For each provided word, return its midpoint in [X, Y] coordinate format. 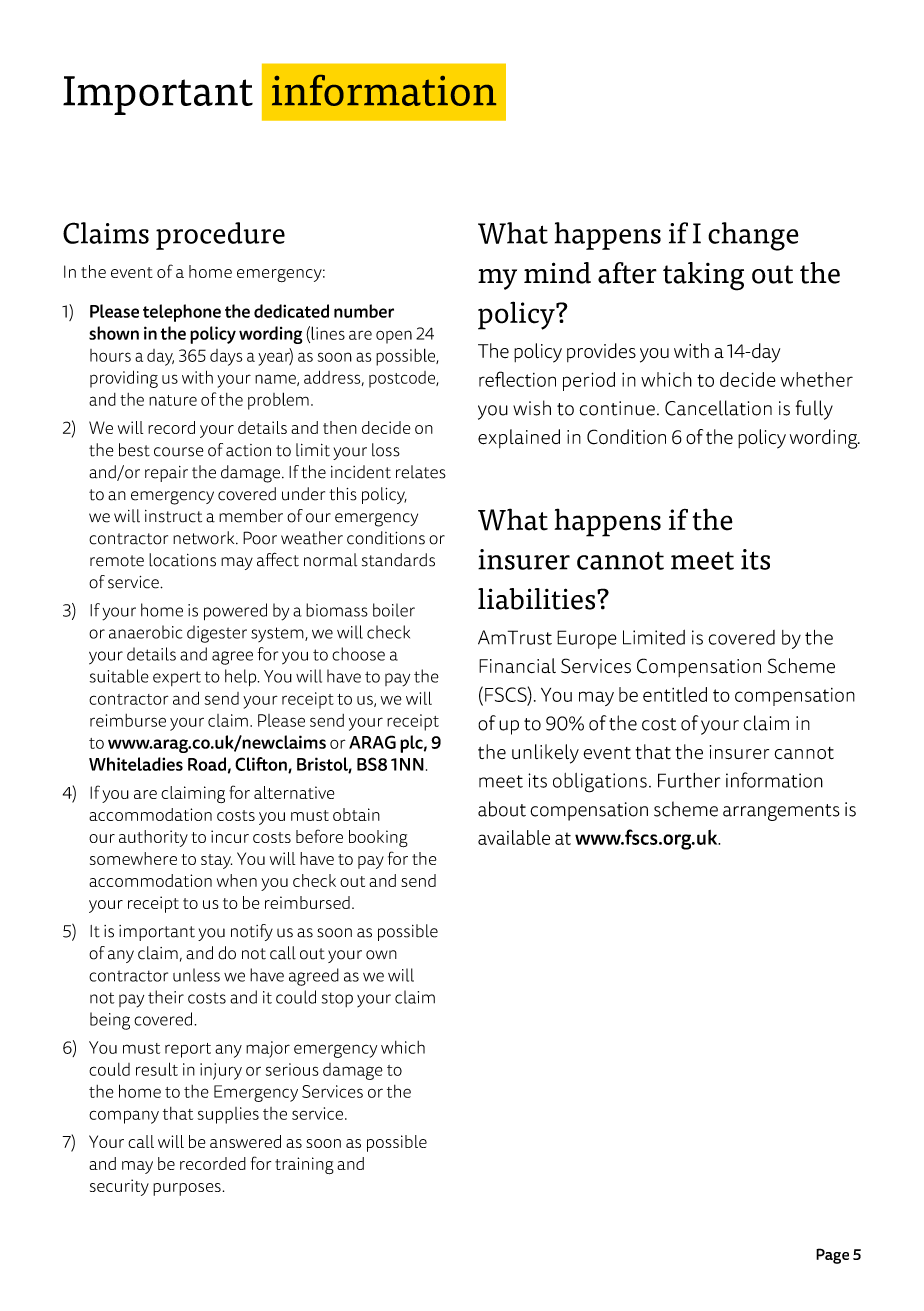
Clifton [262, 765]
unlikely [545, 754]
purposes [187, 1189]
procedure [220, 236]
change [753, 236]
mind [557, 273]
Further [689, 780]
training [304, 1166]
